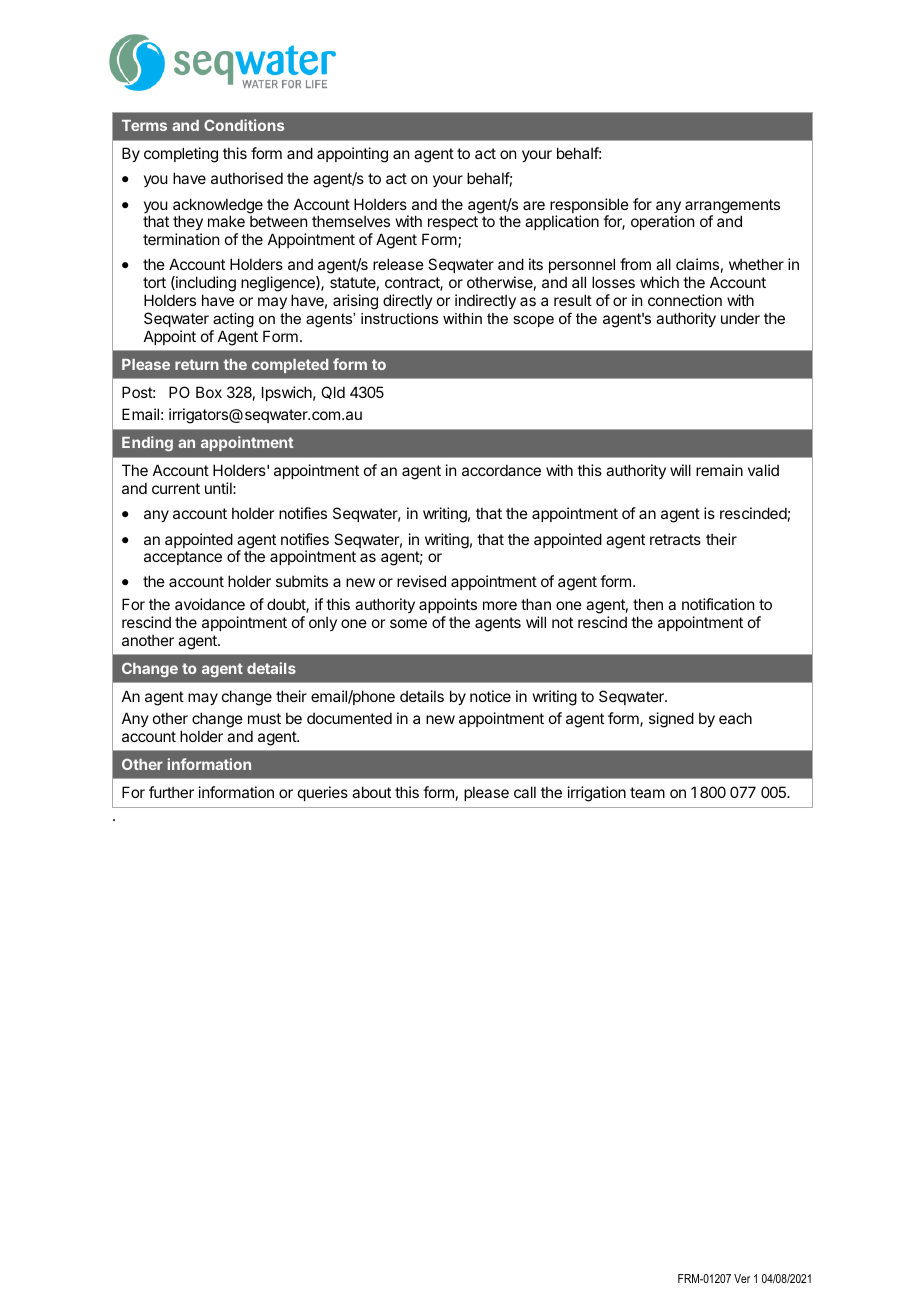 The height and width of the page is (1308, 924). Describe the element at coordinates (647, 792) in the page. I see `team` at that location.
